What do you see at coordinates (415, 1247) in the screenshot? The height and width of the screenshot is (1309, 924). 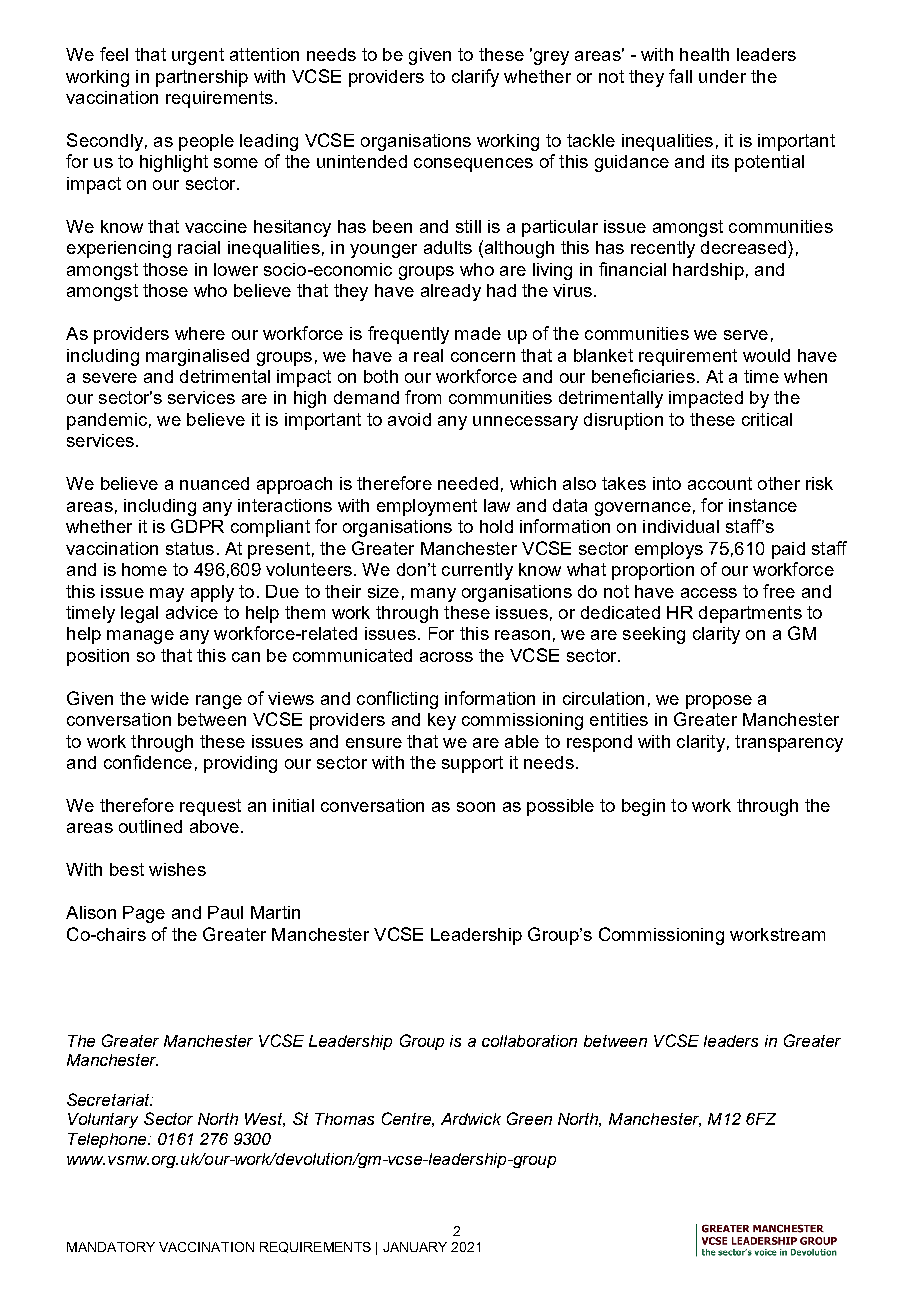 I see `JANUARY` at bounding box center [415, 1247].
